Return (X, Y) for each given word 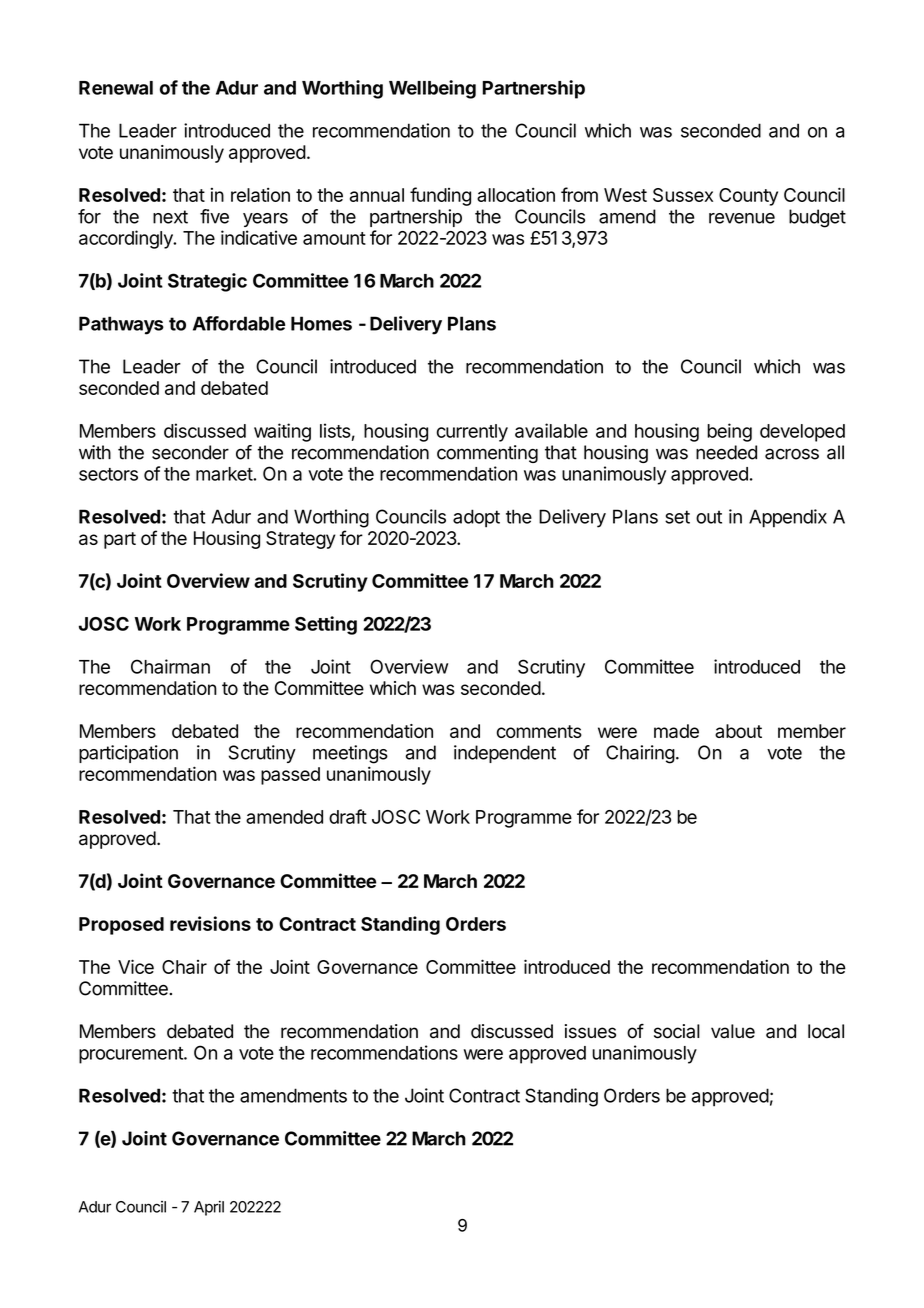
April (209, 1208)
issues (590, 1031)
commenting (487, 454)
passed (290, 776)
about (738, 731)
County (748, 197)
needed (726, 452)
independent (505, 754)
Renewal (116, 88)
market (225, 474)
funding (440, 196)
